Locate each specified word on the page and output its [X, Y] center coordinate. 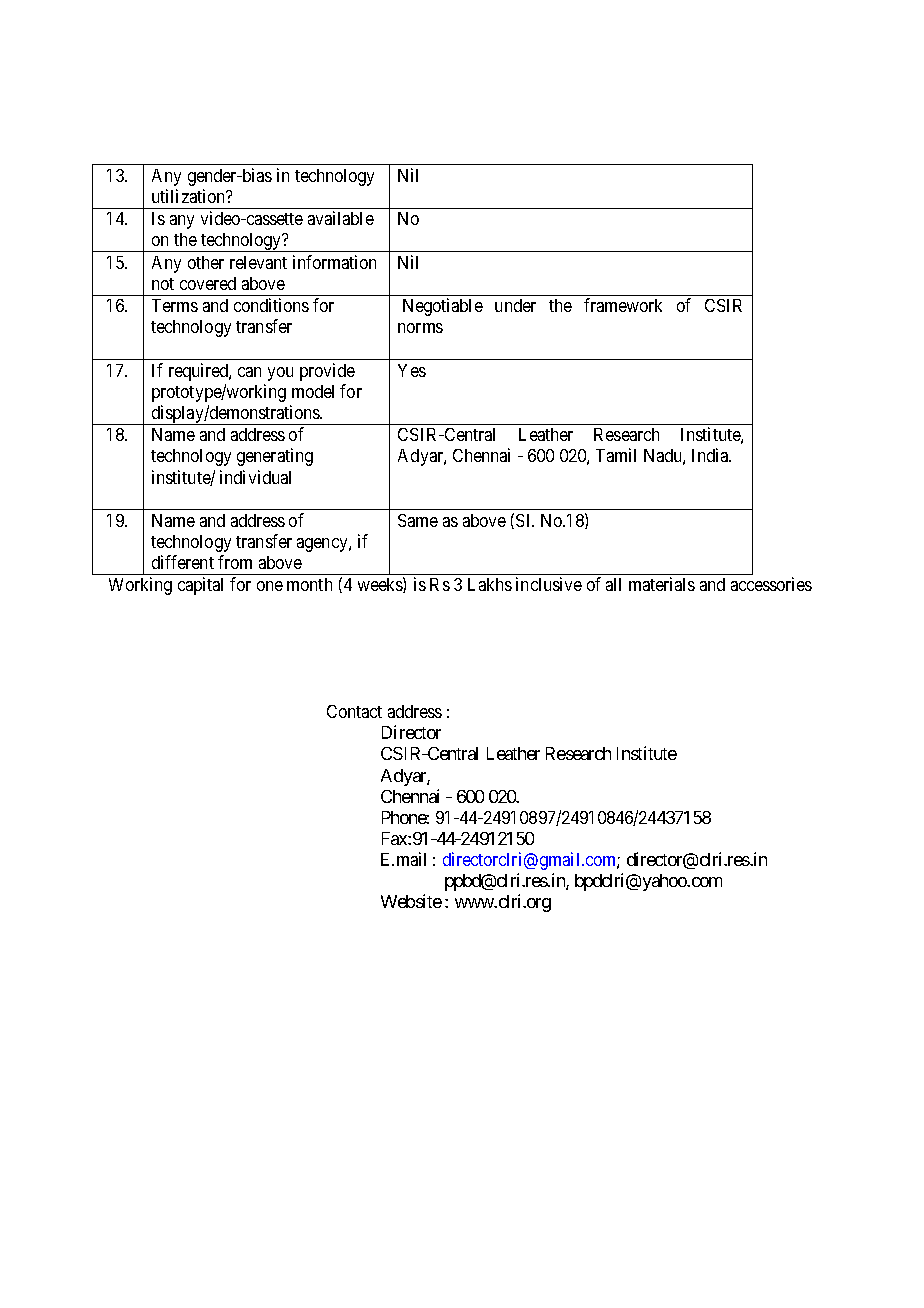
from [235, 562]
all [613, 584]
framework [623, 305]
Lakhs [490, 584]
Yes [412, 370]
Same [418, 520]
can [249, 372]
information [334, 262]
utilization [190, 196]
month [309, 584]
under [515, 305]
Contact [354, 711]
